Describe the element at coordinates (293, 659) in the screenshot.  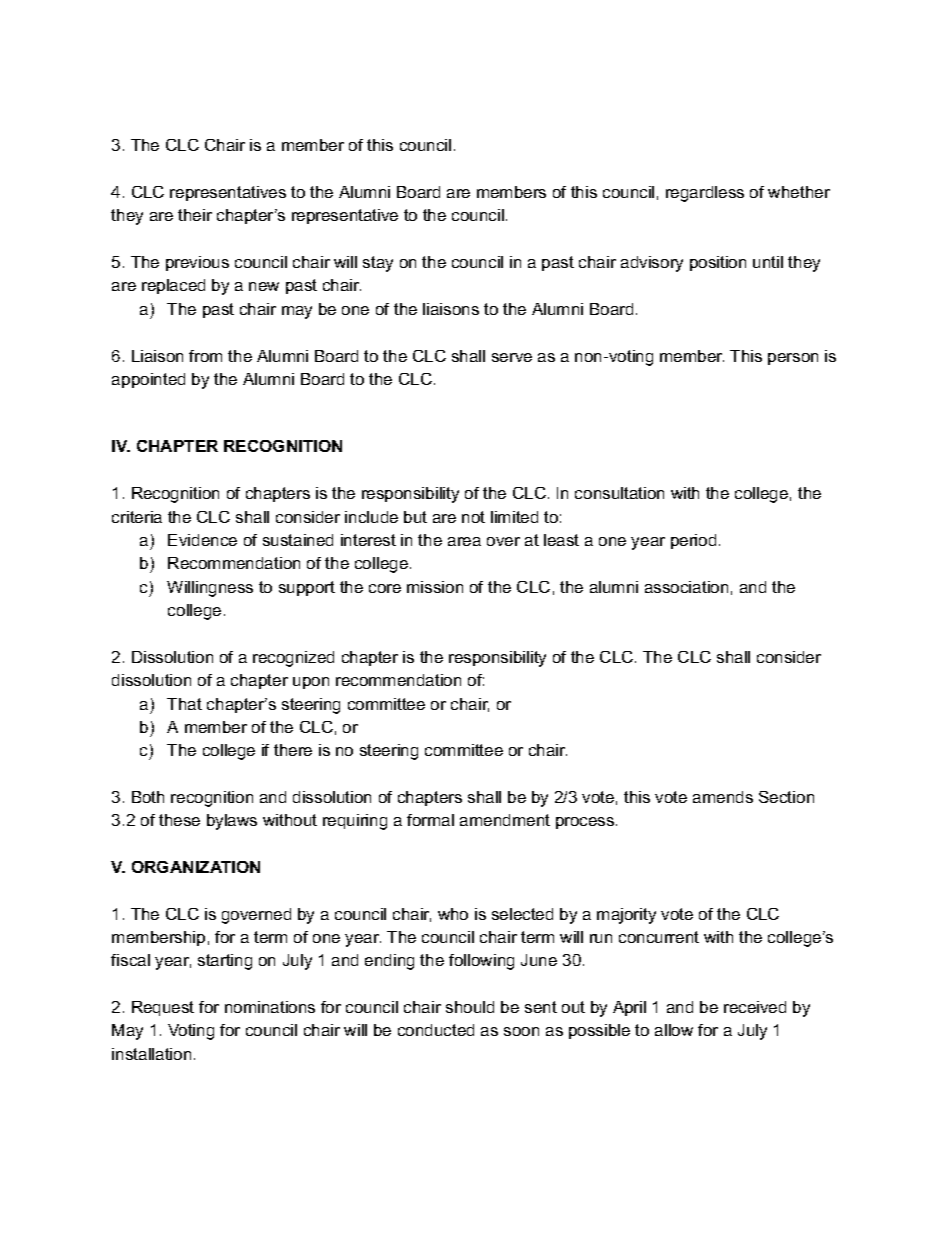
I see `recognized` at that location.
